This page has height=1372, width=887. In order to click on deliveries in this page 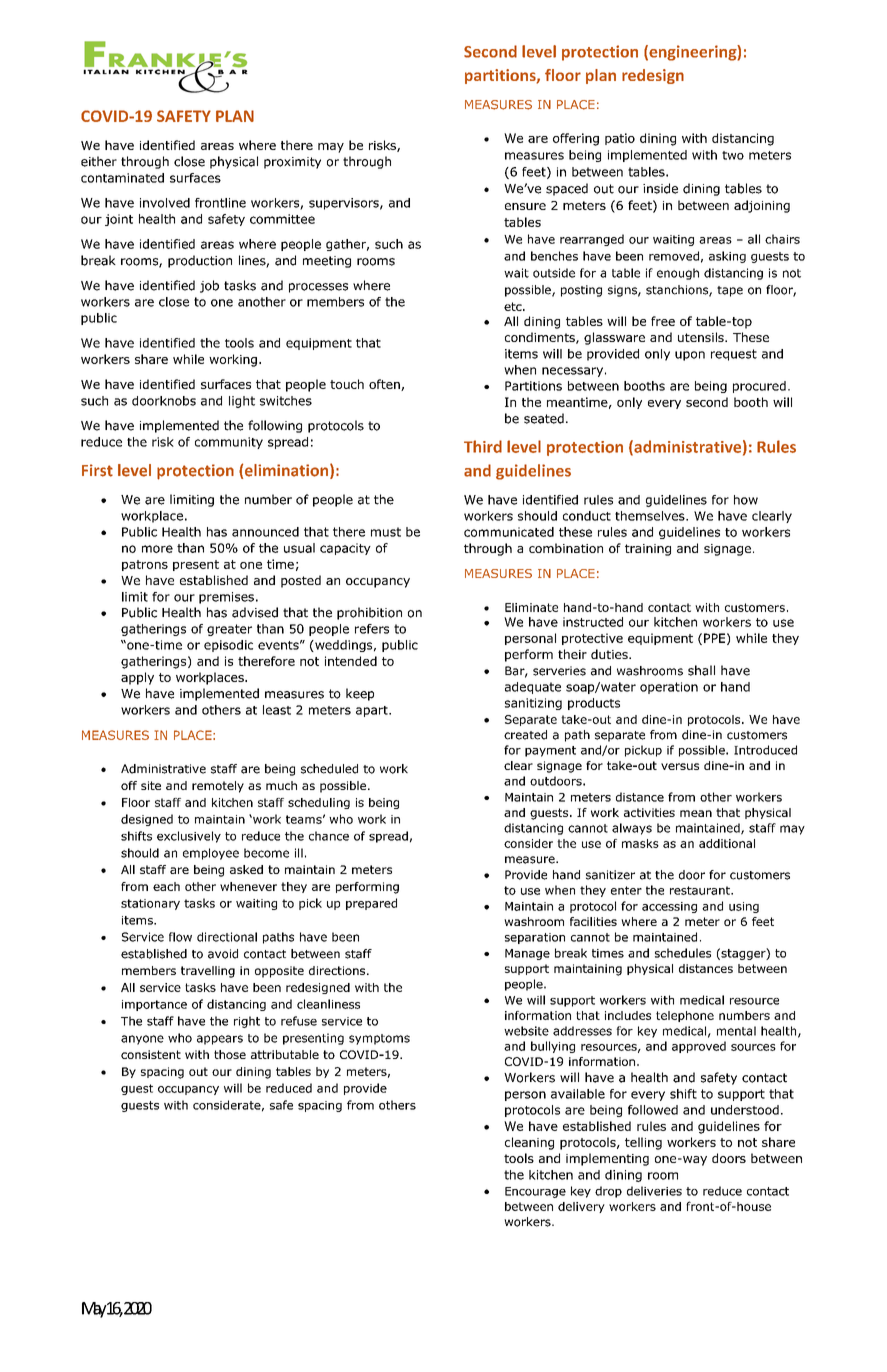, I will do `click(654, 1191)`.
